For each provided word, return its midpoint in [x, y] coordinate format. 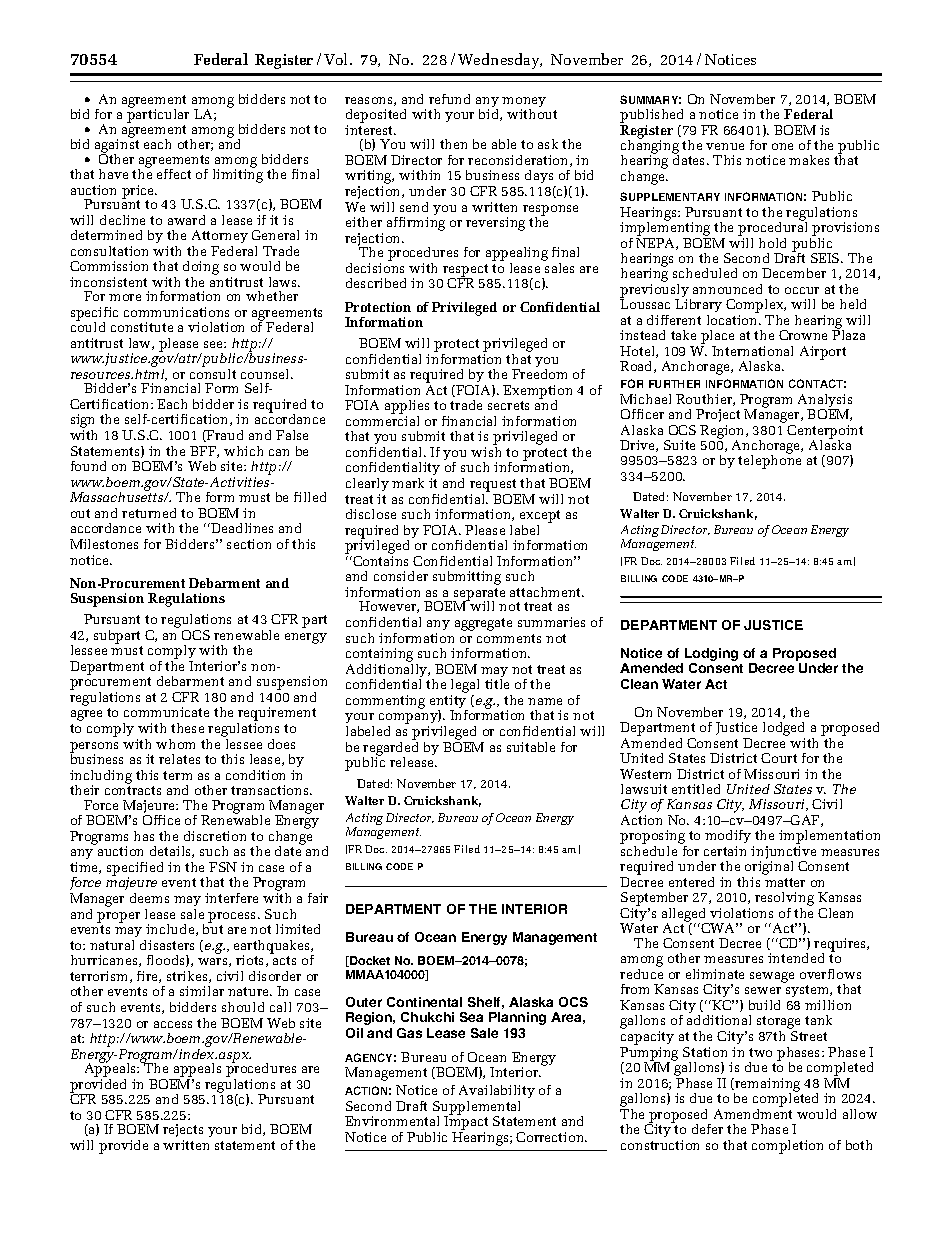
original [769, 868]
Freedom [539, 374]
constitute [142, 327]
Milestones [104, 544]
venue [725, 146]
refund [449, 99]
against [117, 146]
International [752, 351]
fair [318, 898]
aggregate [483, 624]
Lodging [711, 656]
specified [135, 870]
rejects [183, 1132]
